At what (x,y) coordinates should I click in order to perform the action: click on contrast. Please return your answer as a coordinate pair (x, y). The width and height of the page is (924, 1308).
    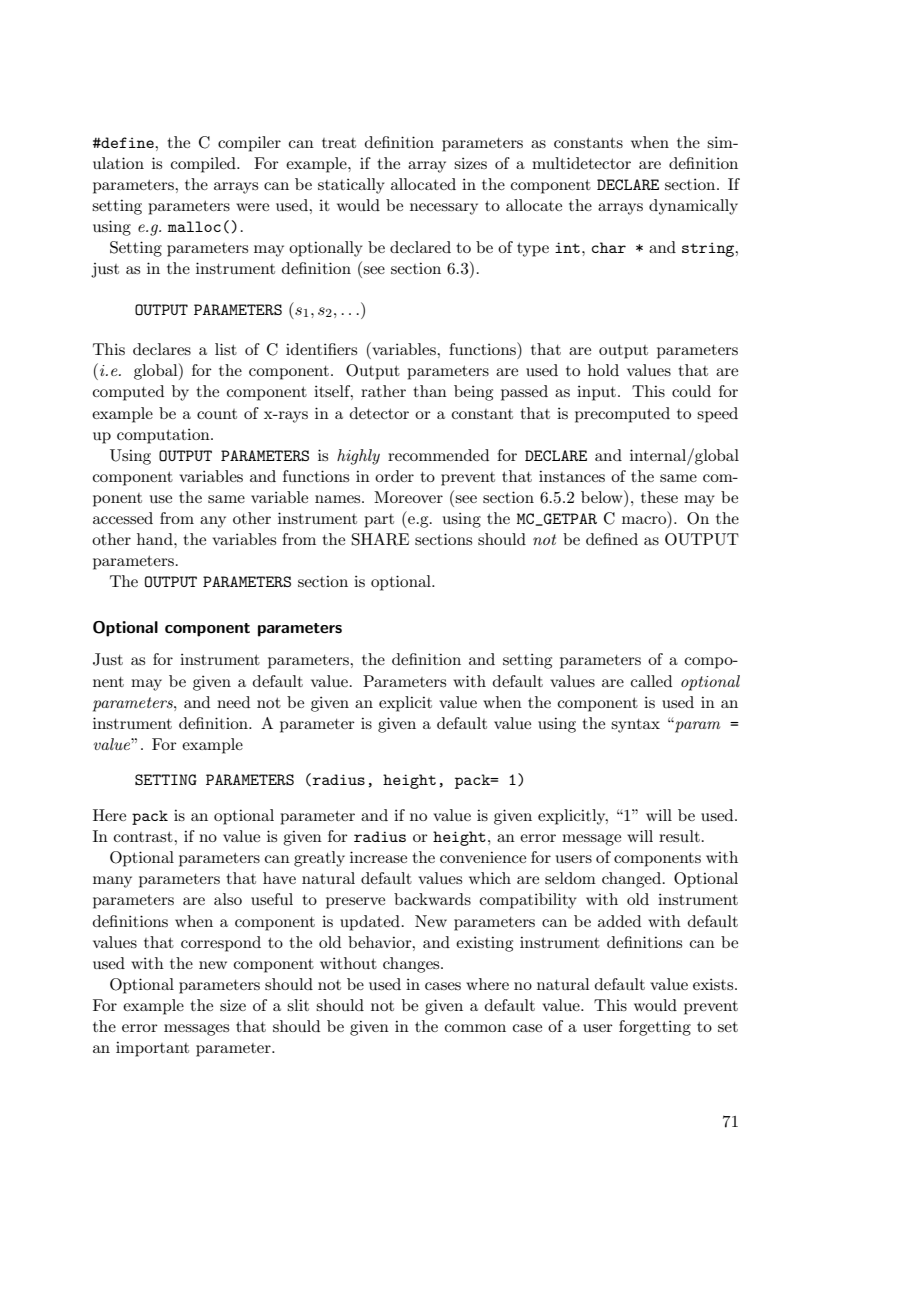
    Looking at the image, I should click on (144, 837).
